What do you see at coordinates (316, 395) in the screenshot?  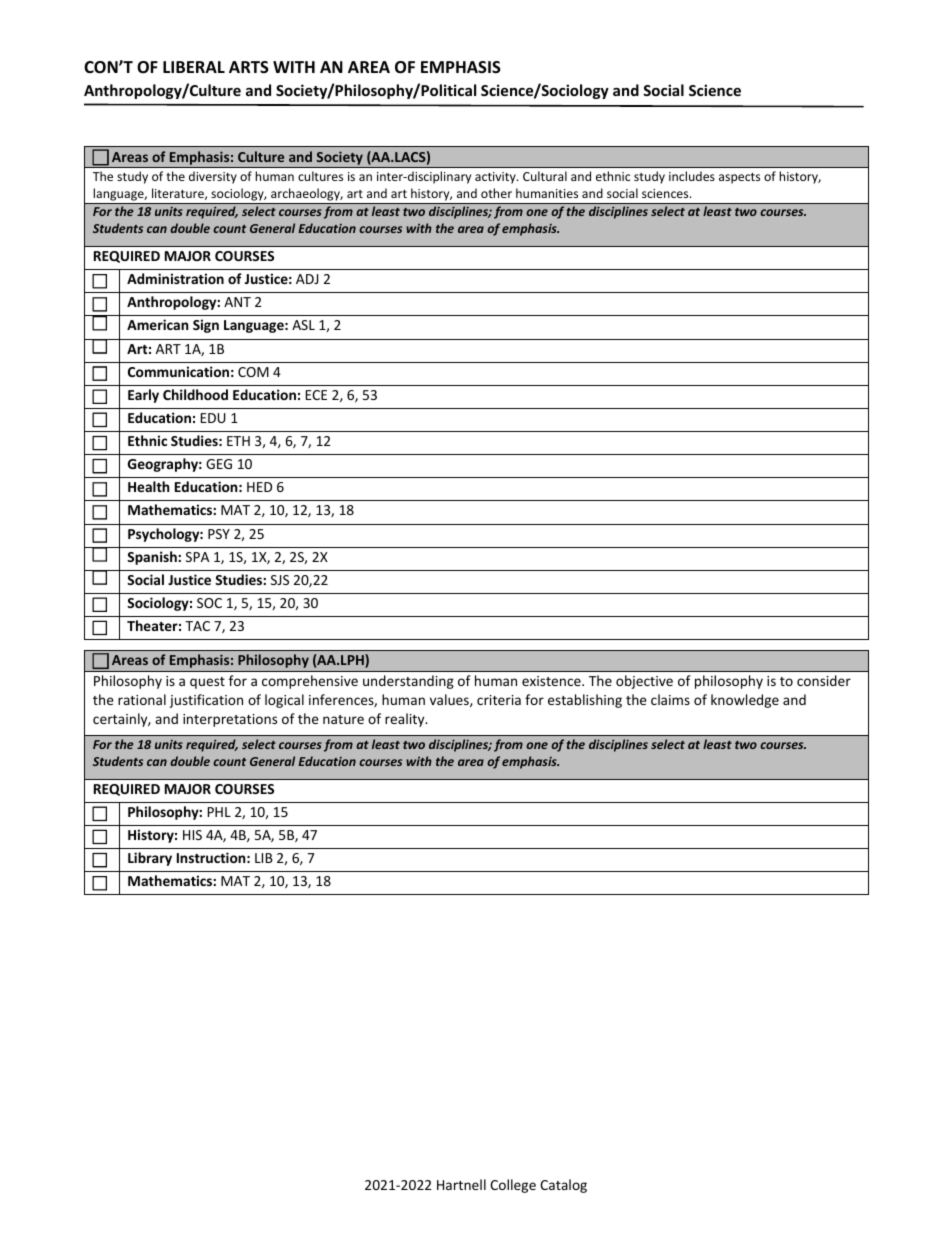 I see `ECE` at bounding box center [316, 395].
